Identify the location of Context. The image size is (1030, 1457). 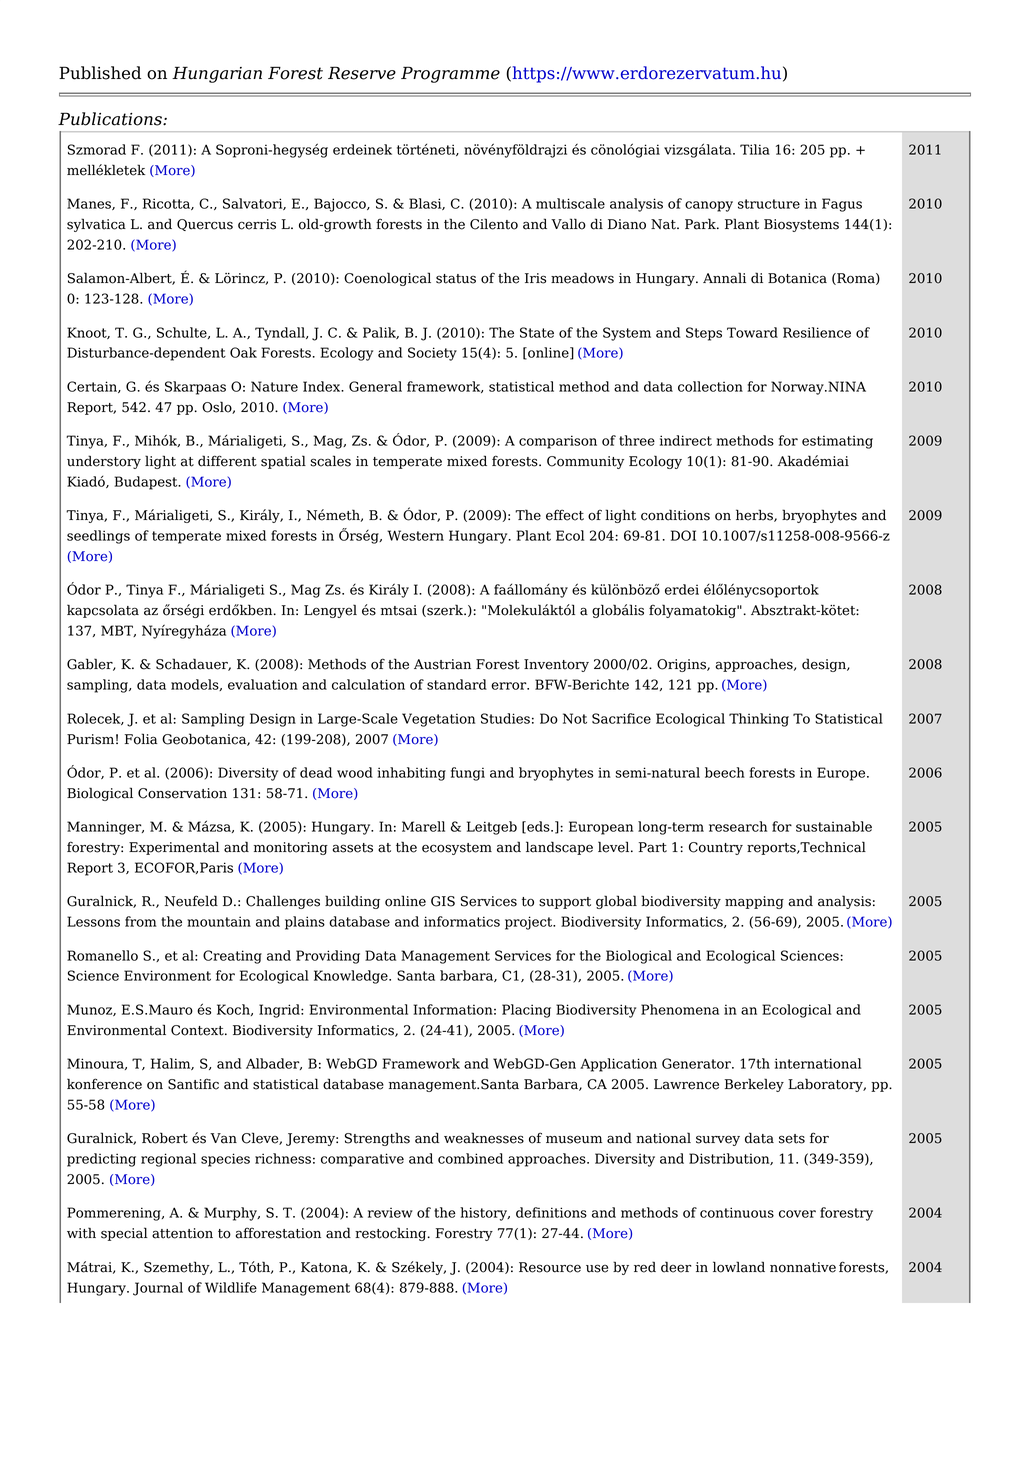
(198, 1030).
